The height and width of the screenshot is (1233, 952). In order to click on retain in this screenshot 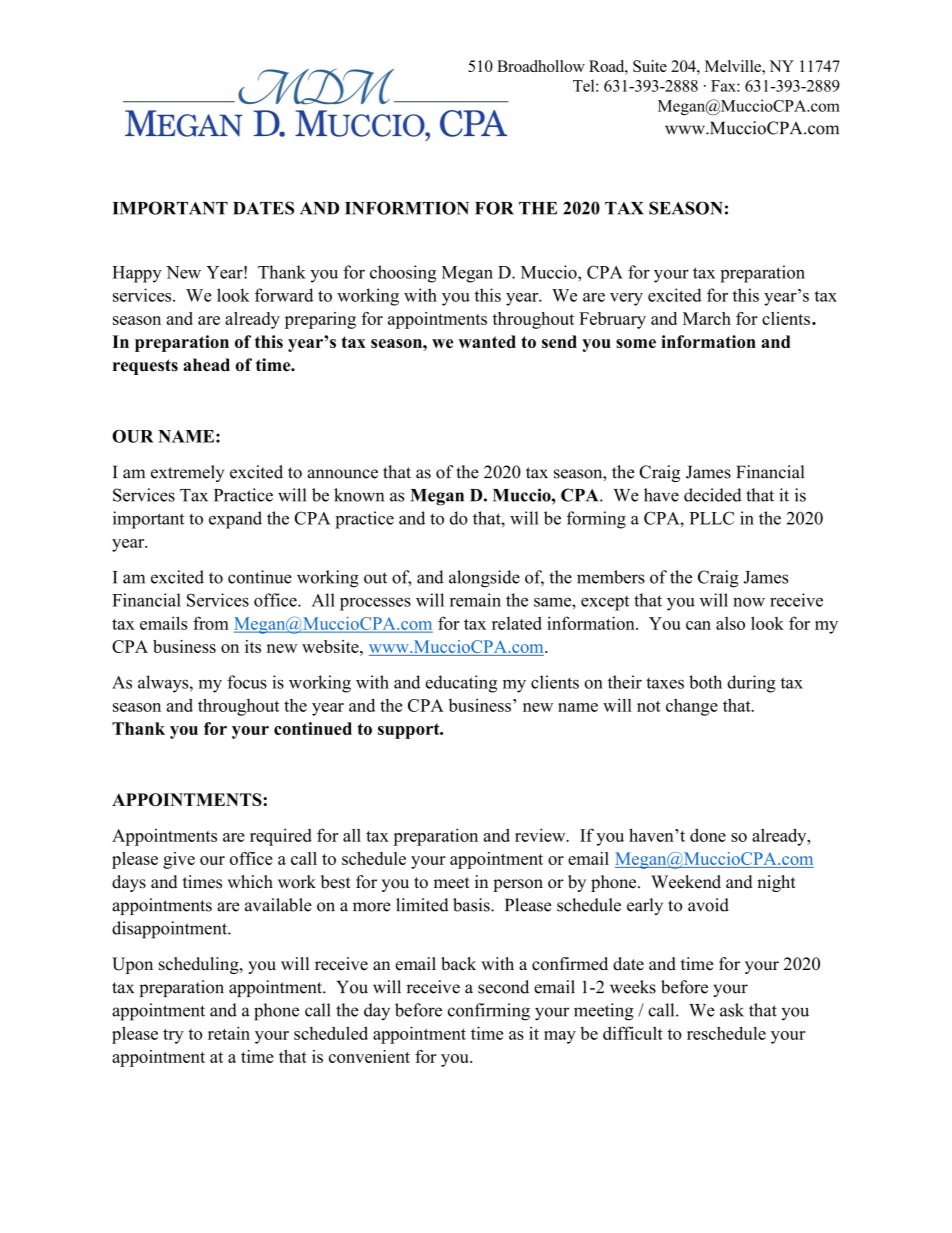, I will do `click(229, 1033)`.
